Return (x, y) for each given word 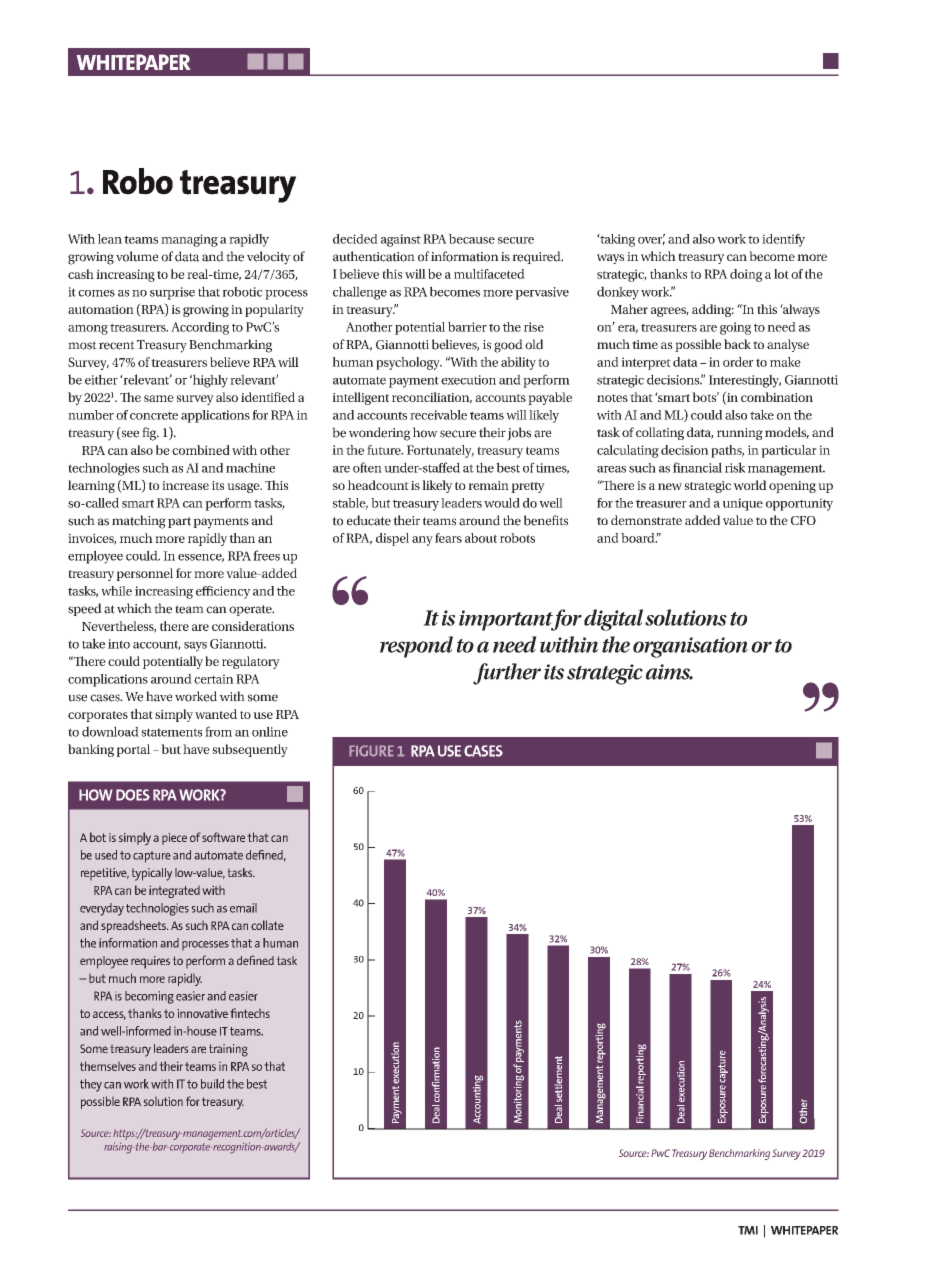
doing (746, 275)
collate (267, 925)
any (422, 541)
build (212, 1084)
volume (137, 256)
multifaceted (489, 274)
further (507, 674)
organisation (690, 647)
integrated (174, 892)
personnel (144, 574)
